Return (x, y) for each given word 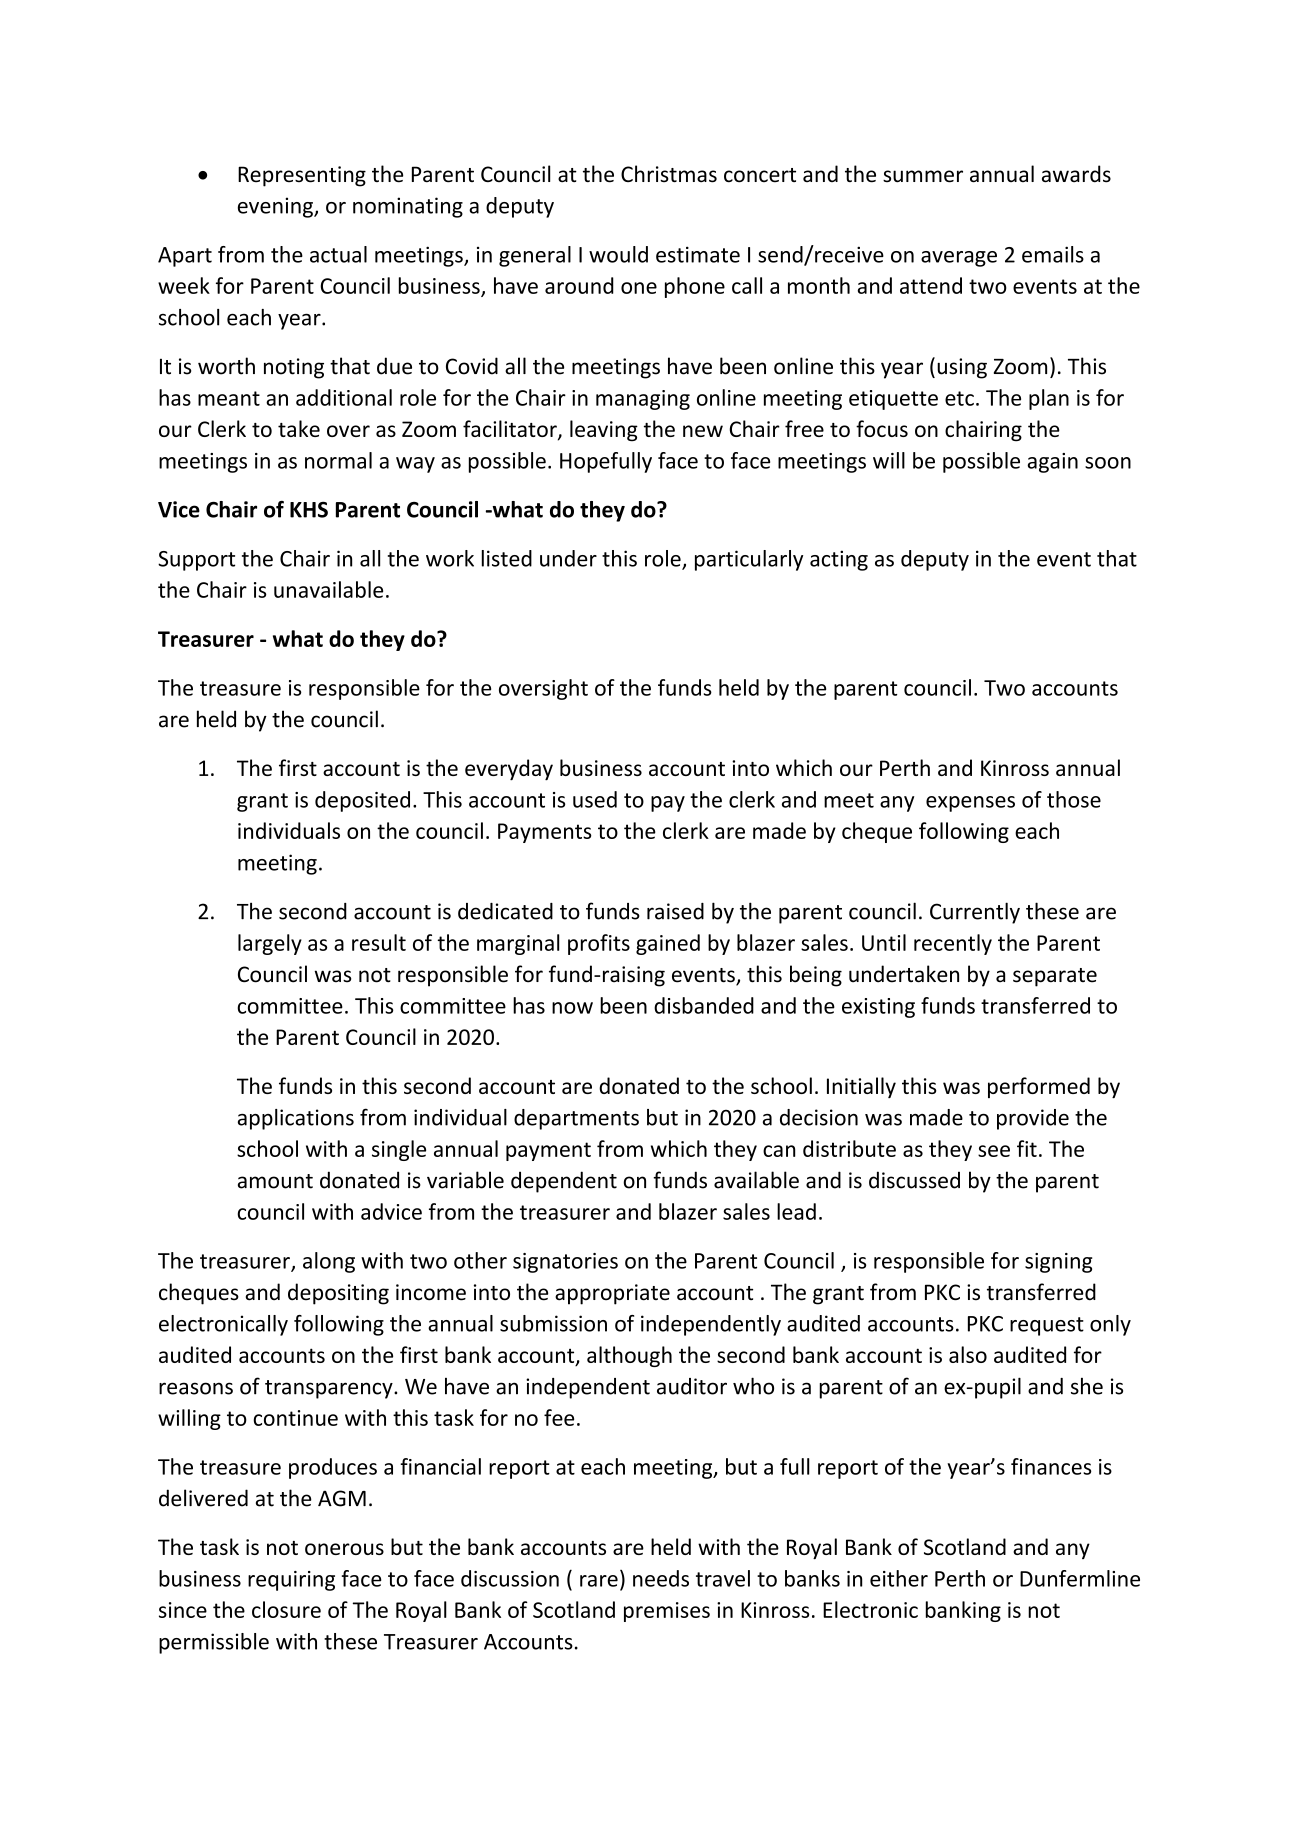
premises (667, 1612)
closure (286, 1609)
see (994, 1151)
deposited (362, 801)
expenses (970, 804)
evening (276, 207)
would (618, 254)
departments (576, 1119)
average (959, 259)
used (595, 799)
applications (296, 1119)
